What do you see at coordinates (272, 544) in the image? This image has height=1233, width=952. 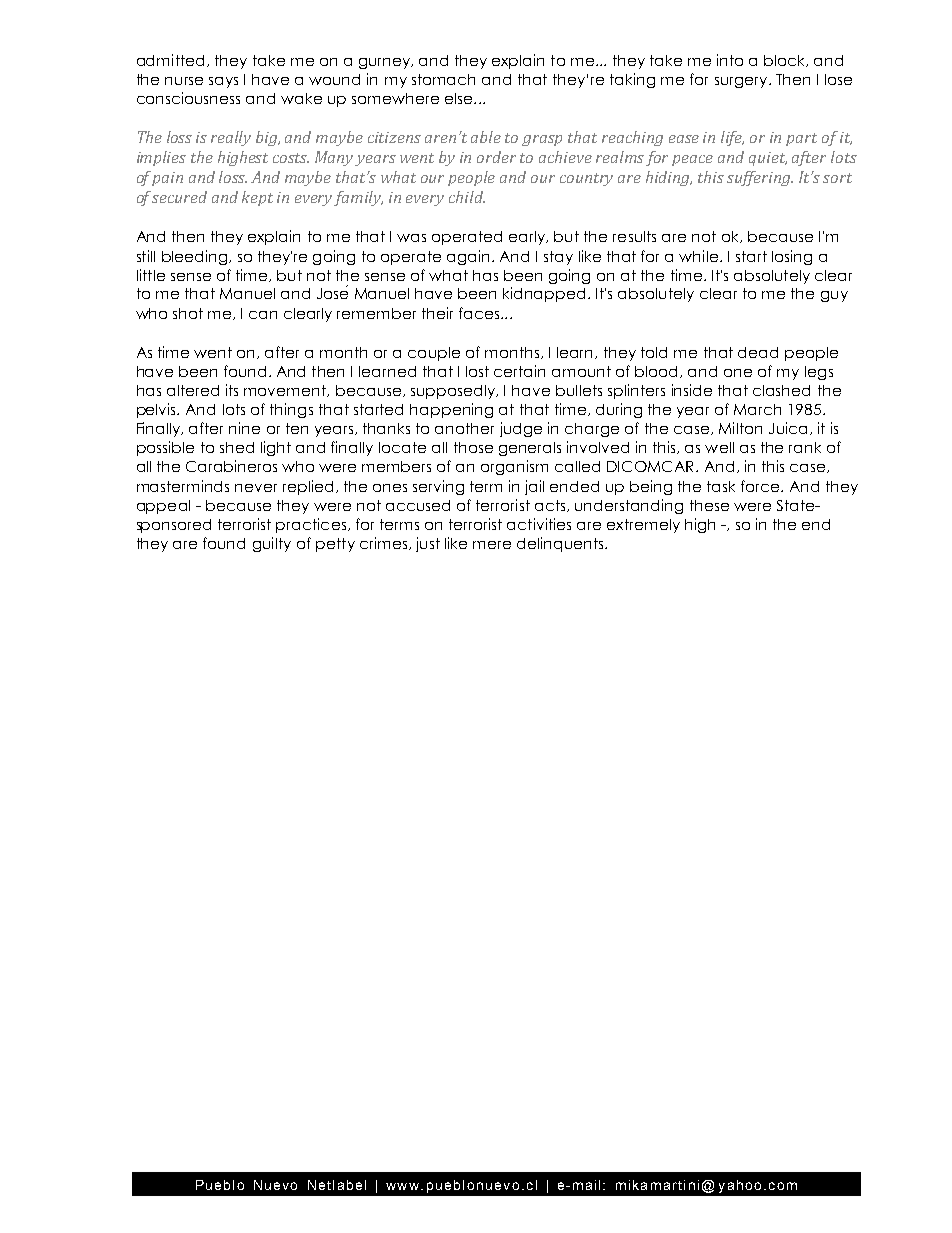 I see `guilty` at bounding box center [272, 544].
